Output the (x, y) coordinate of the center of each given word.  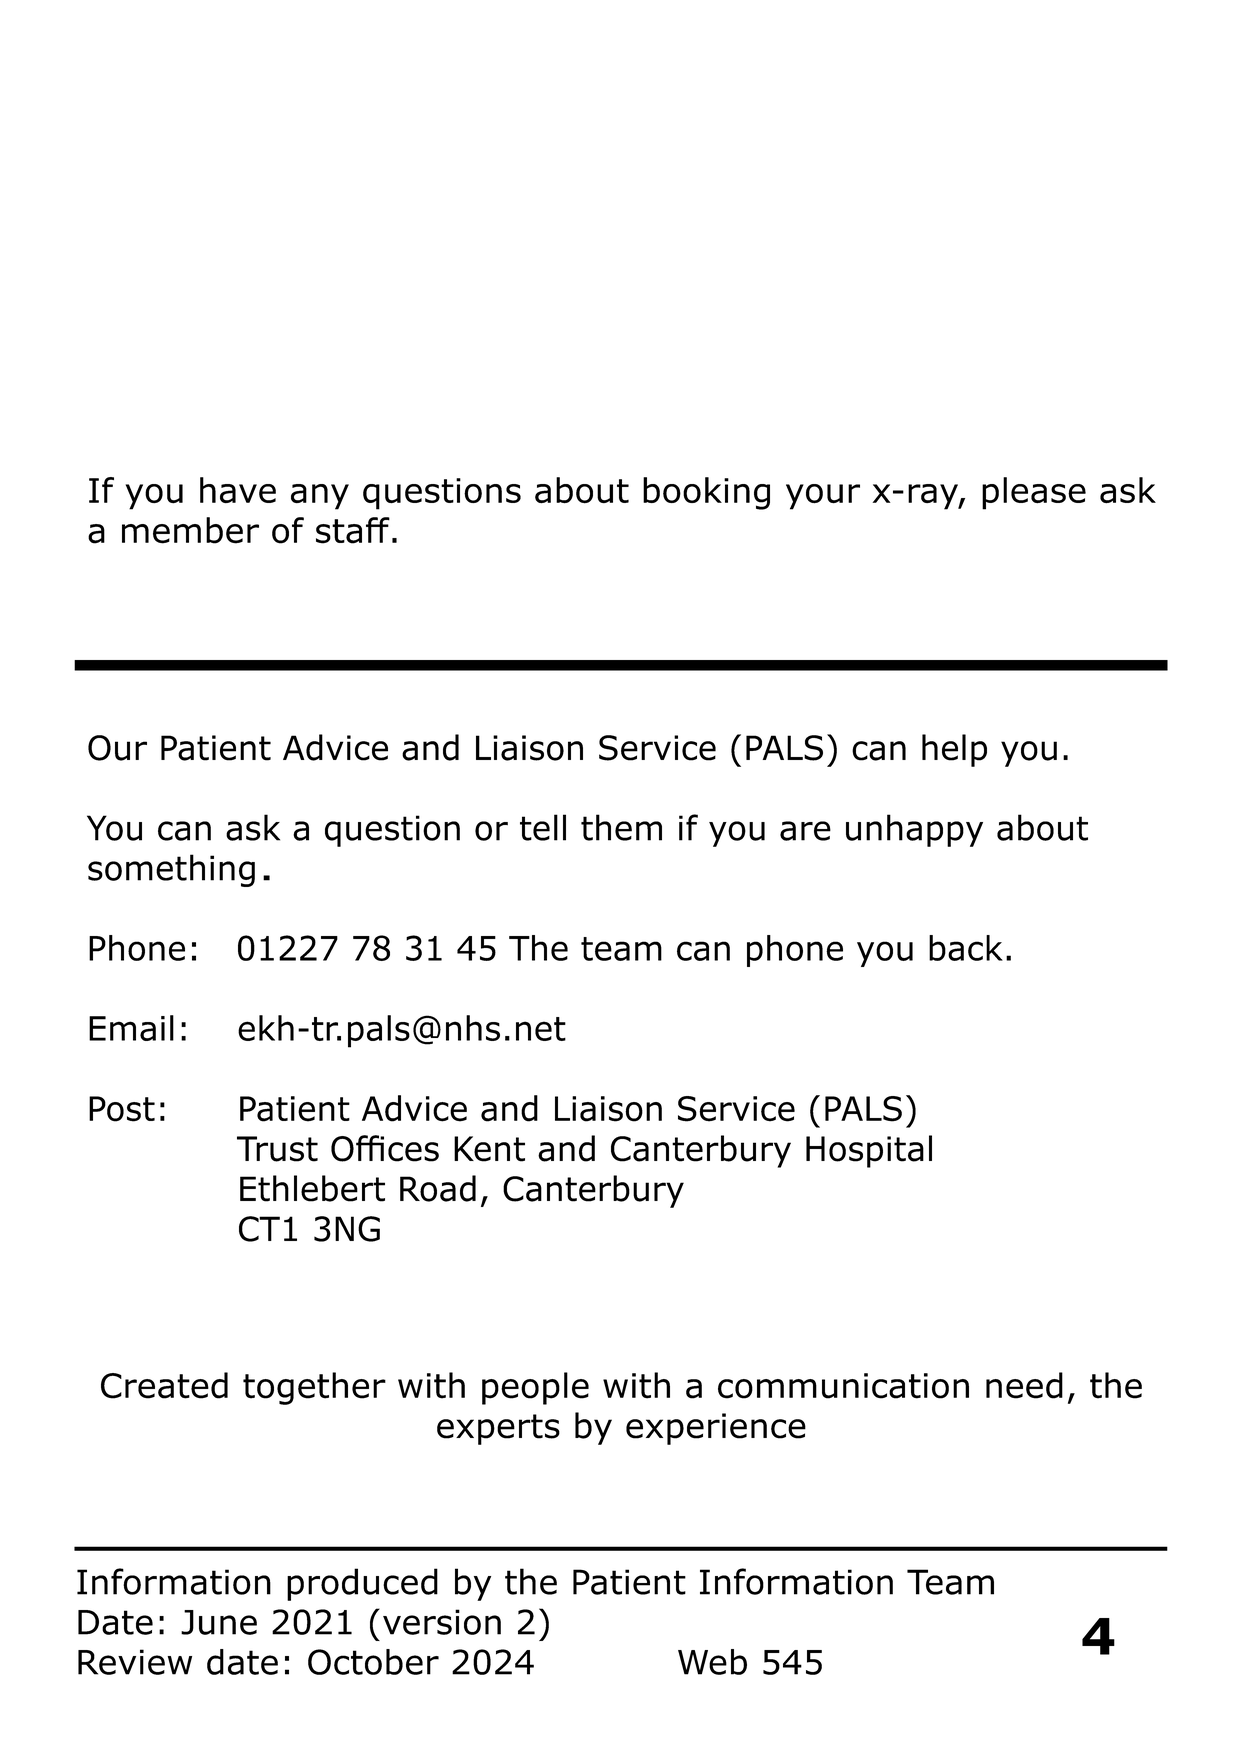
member (190, 530)
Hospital (869, 1151)
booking (706, 493)
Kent (489, 1149)
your (823, 497)
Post (122, 1109)
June (219, 1622)
